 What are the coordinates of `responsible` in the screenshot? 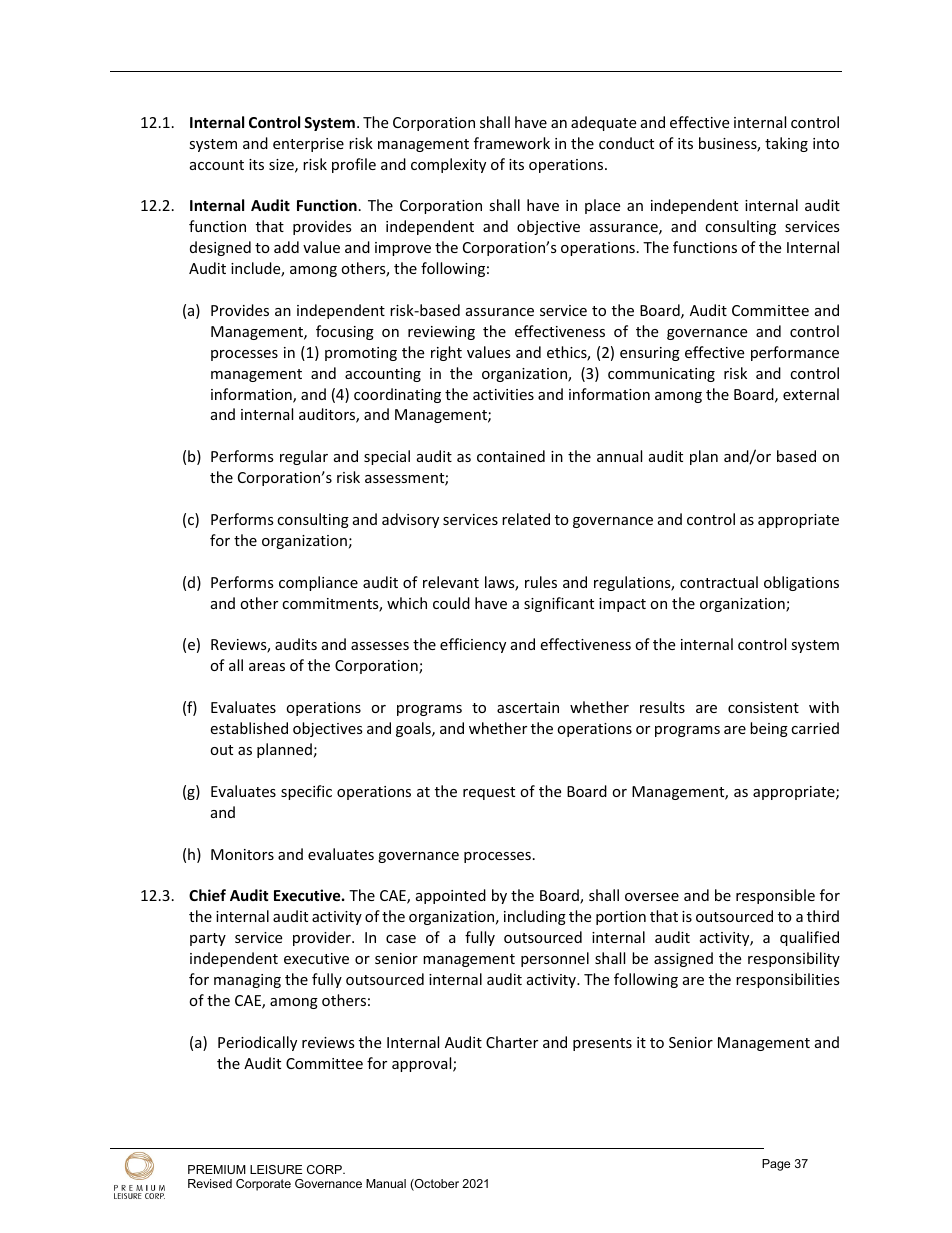 It's located at (775, 896).
